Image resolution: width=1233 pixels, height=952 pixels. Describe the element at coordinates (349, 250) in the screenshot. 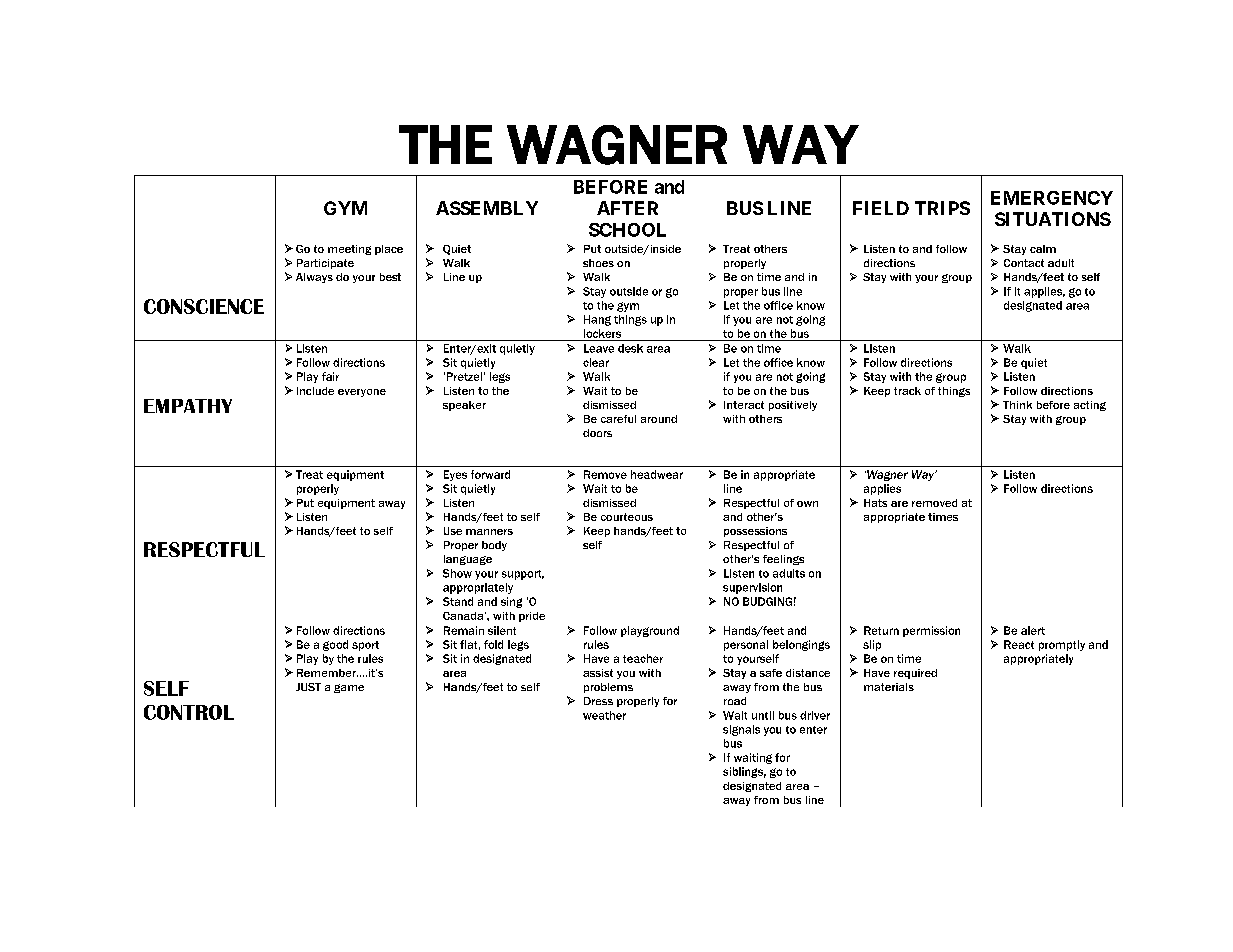

I see `meeting` at that location.
